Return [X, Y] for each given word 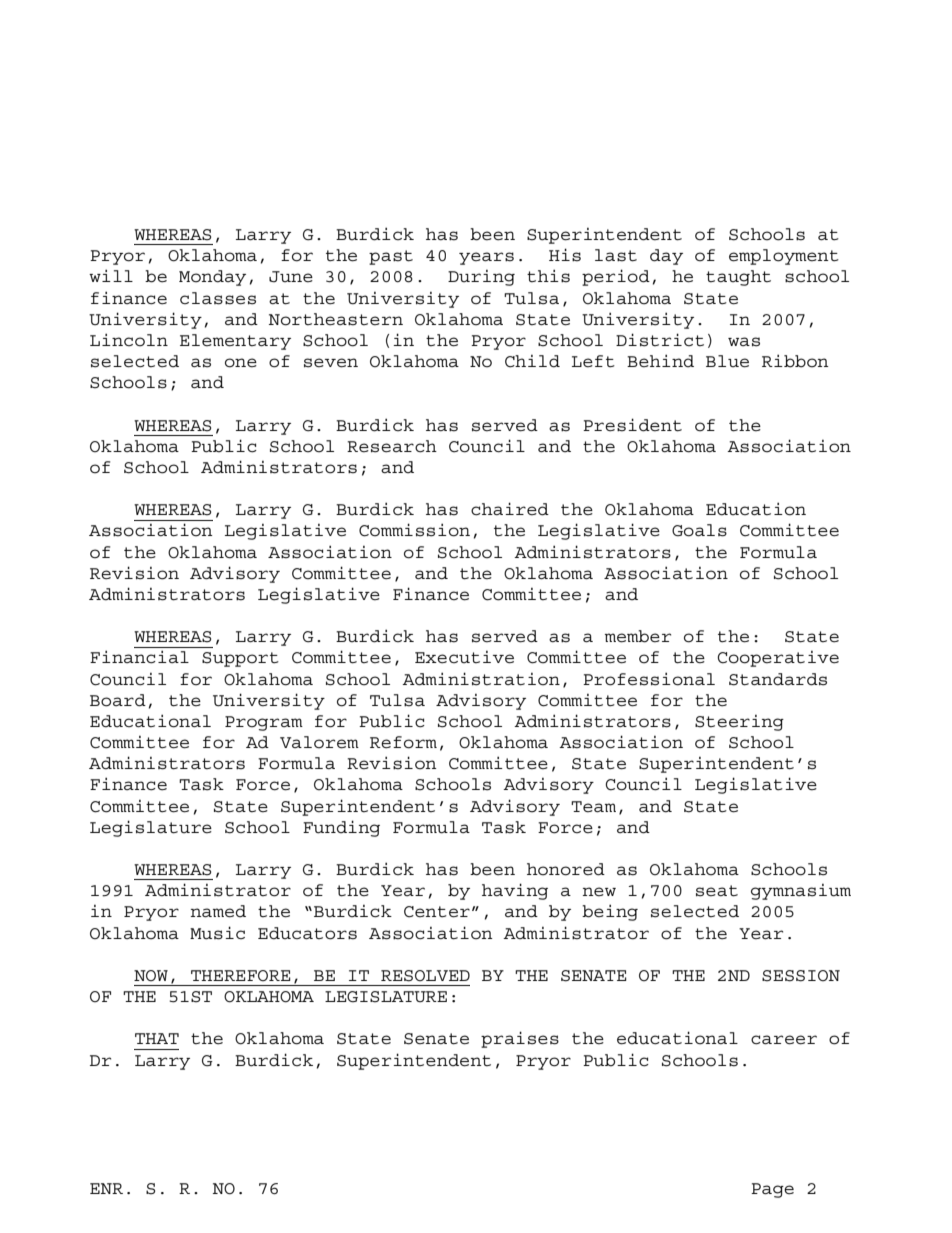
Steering [739, 723]
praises [520, 1039]
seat [717, 891]
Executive [464, 657]
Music [217, 933]
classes [218, 298]
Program [264, 723]
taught [738, 278]
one [241, 363]
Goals [699, 530]
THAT [157, 1038]
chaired [510, 509]
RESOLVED [425, 976]
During [481, 278]
